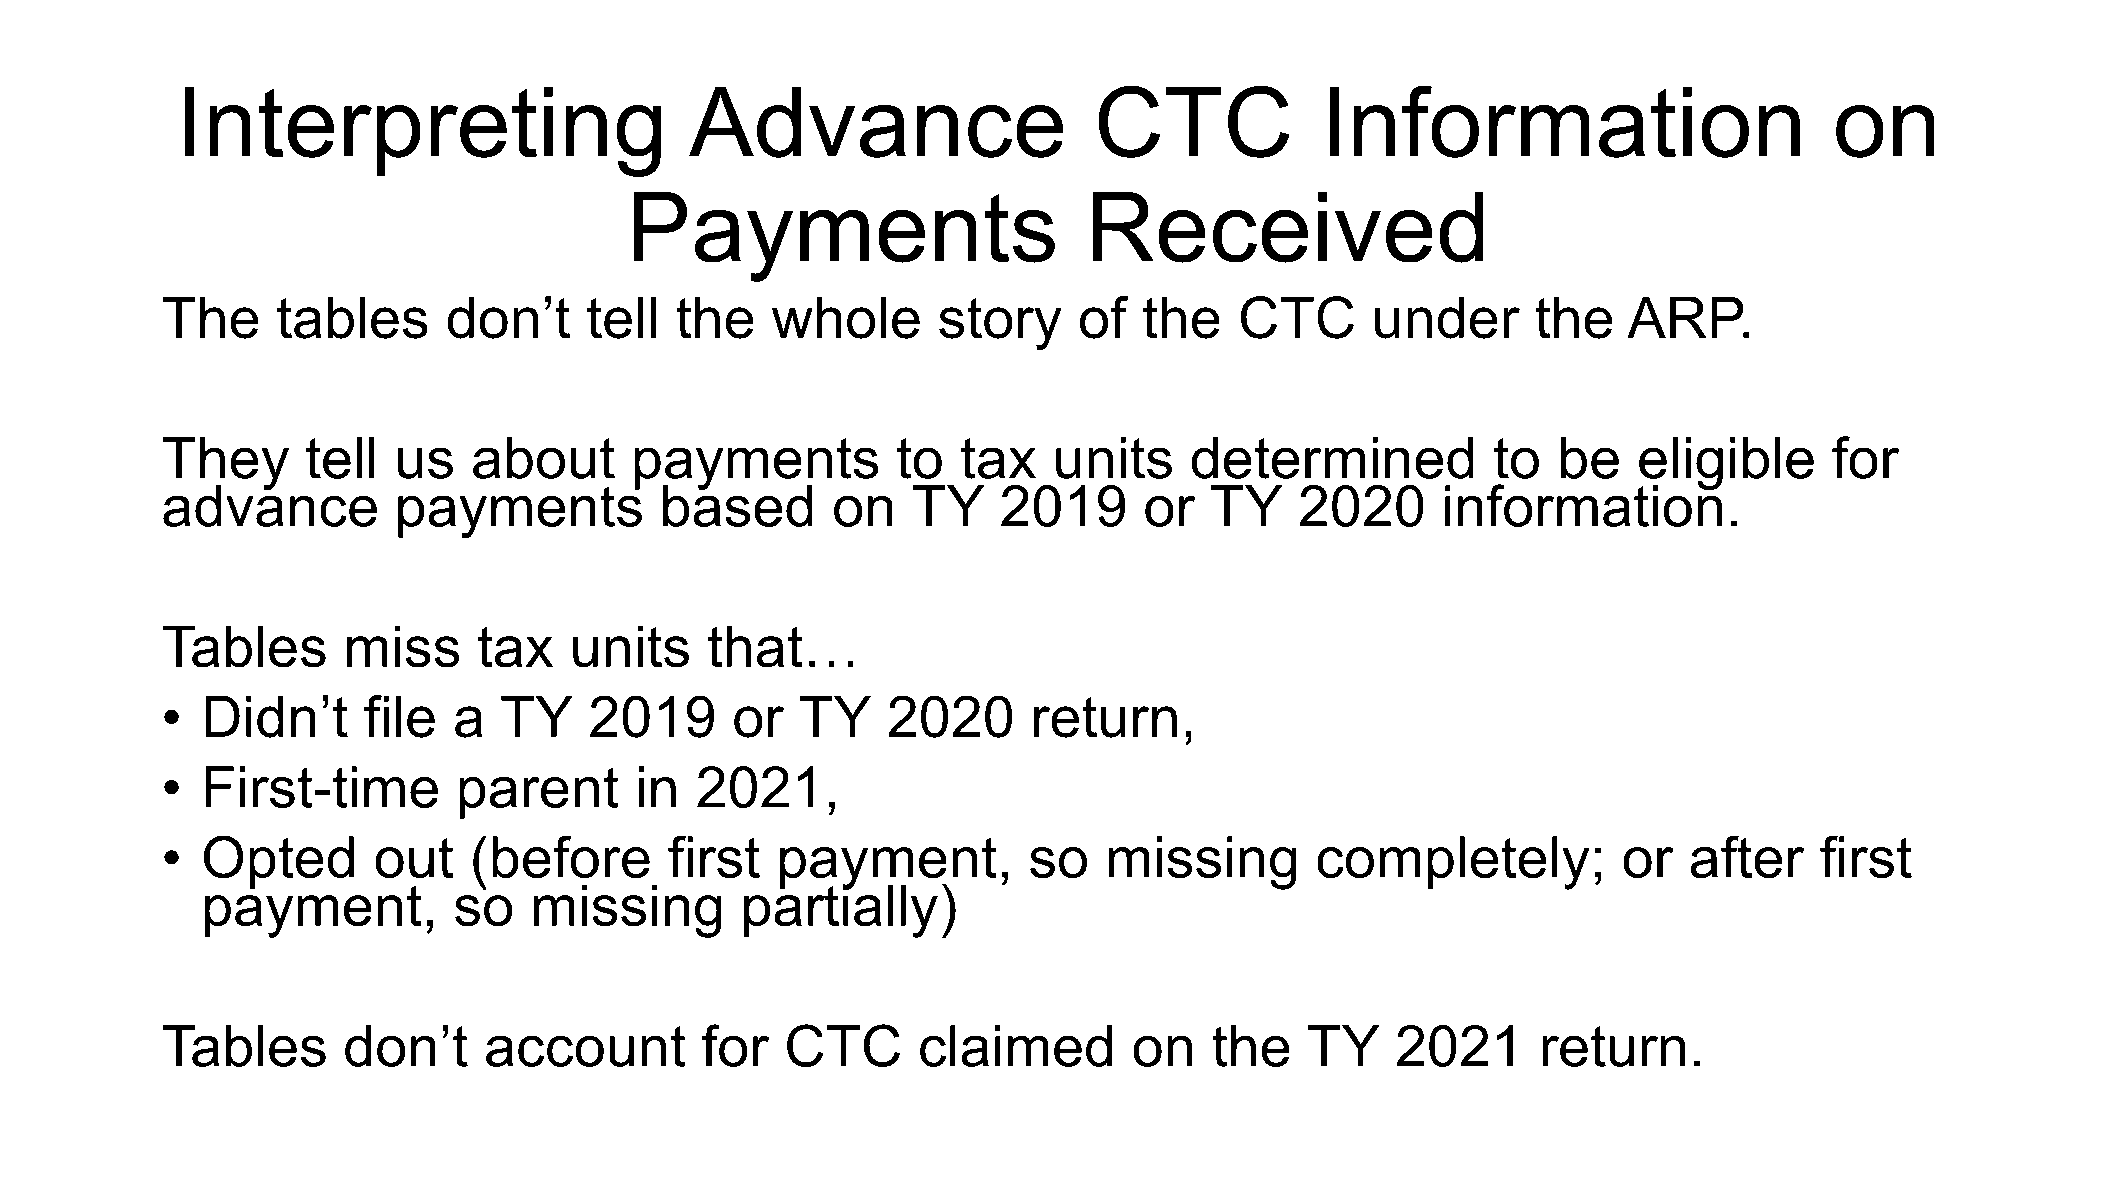 This image has height=1191, width=2117. I want to click on completely, so click(1453, 863).
